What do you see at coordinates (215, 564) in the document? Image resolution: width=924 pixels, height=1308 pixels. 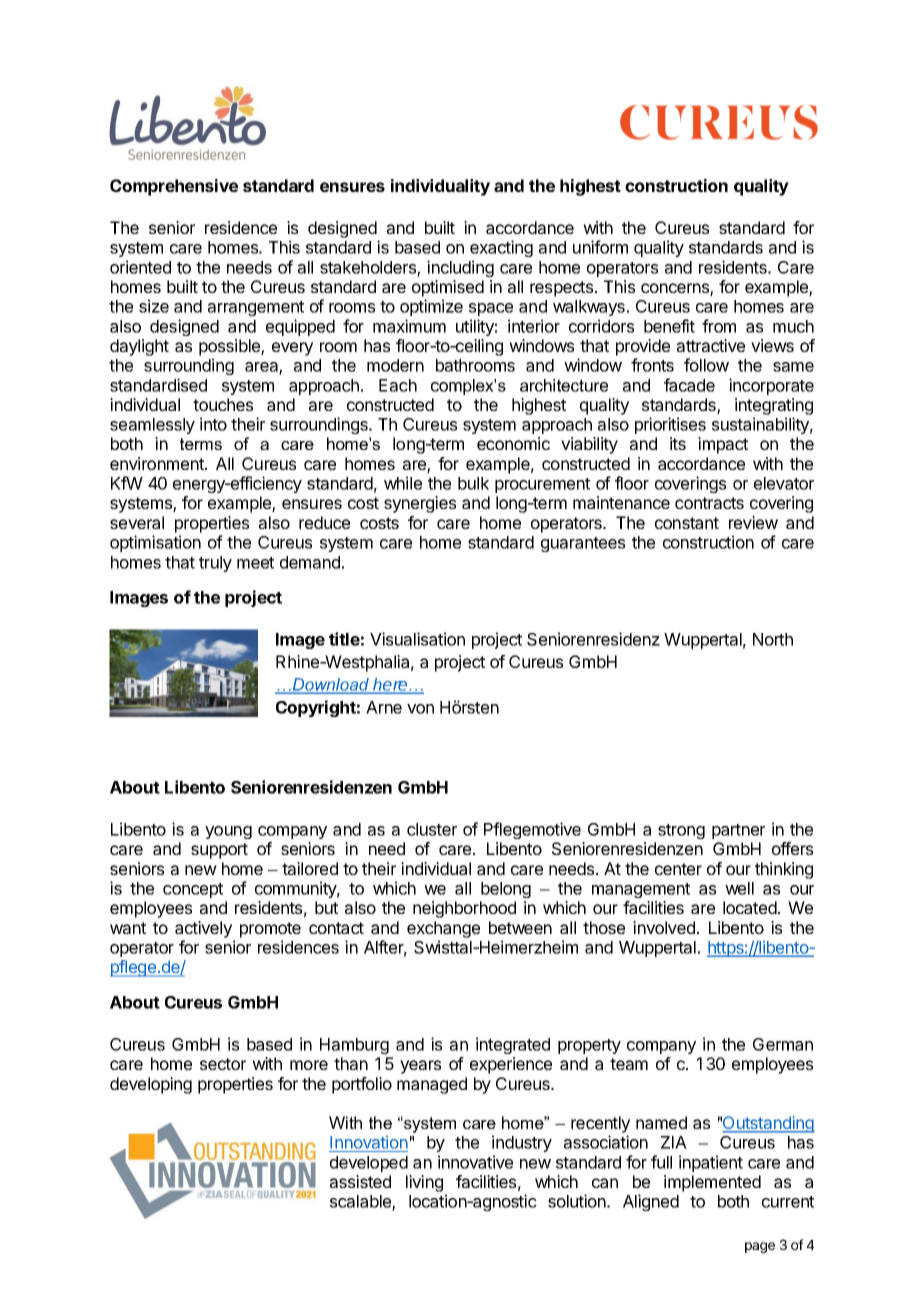 I see `truly` at bounding box center [215, 564].
